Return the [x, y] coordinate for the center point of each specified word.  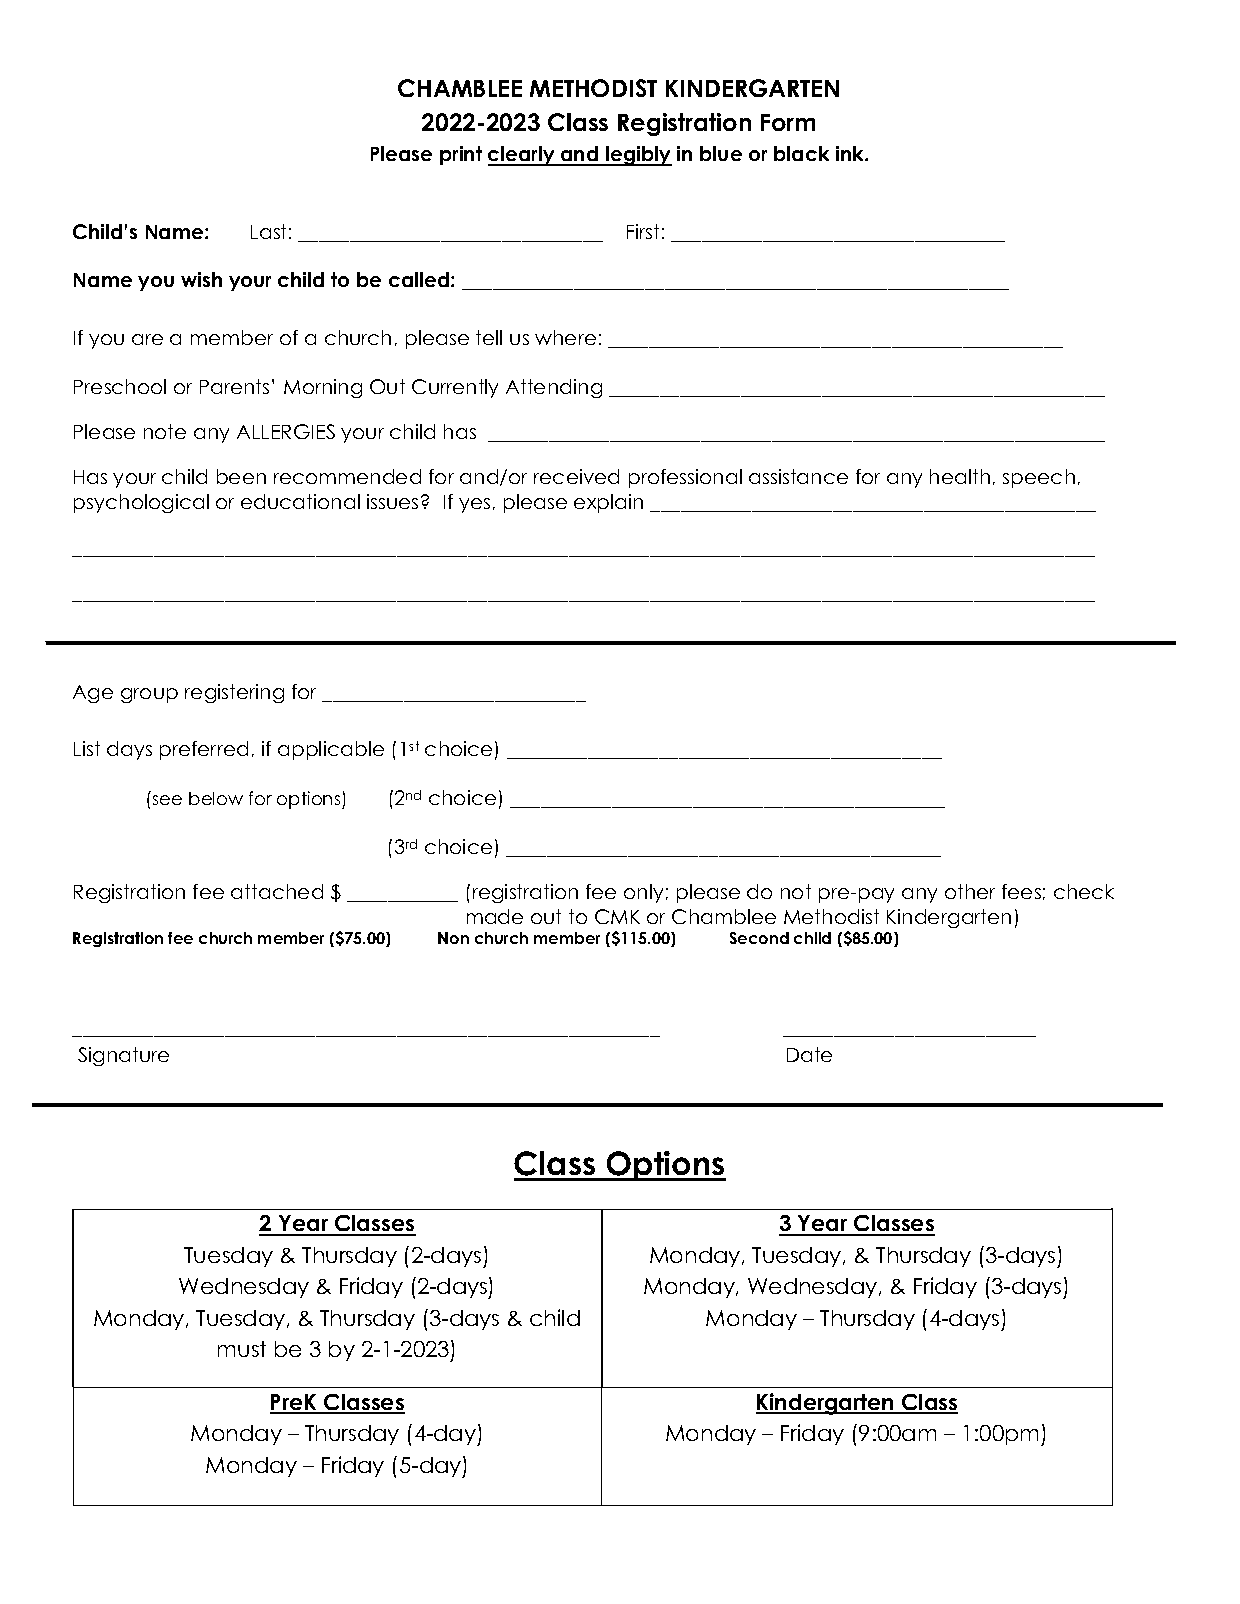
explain [608, 503]
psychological [141, 503]
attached [277, 891]
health [960, 476]
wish [201, 279]
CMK [617, 916]
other [970, 891]
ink [851, 153]
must [242, 1349]
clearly [522, 156]
